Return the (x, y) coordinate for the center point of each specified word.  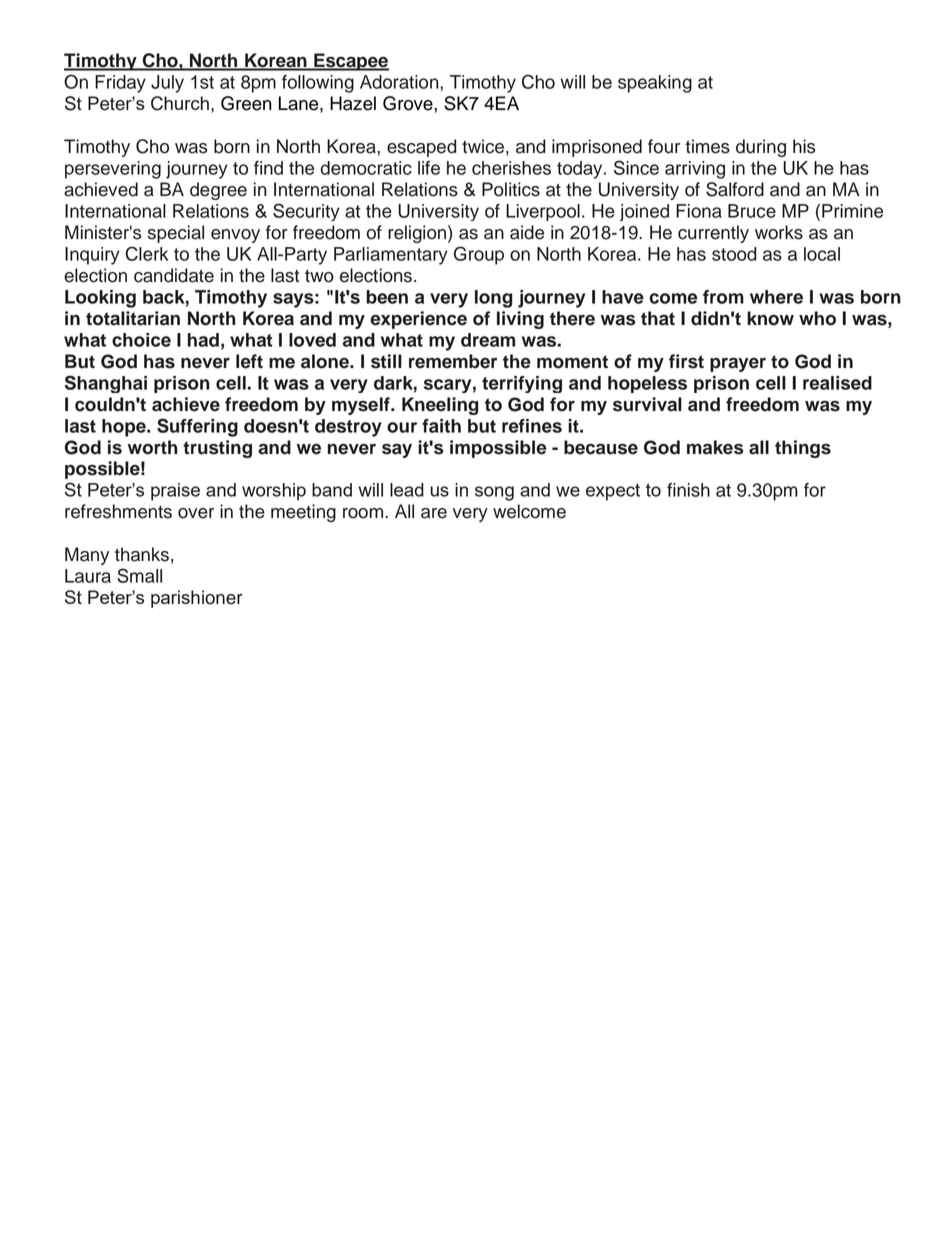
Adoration (400, 82)
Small (139, 575)
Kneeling (440, 406)
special (176, 234)
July (167, 84)
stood (734, 254)
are (434, 513)
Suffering (197, 427)
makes (715, 447)
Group (479, 255)
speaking (655, 84)
